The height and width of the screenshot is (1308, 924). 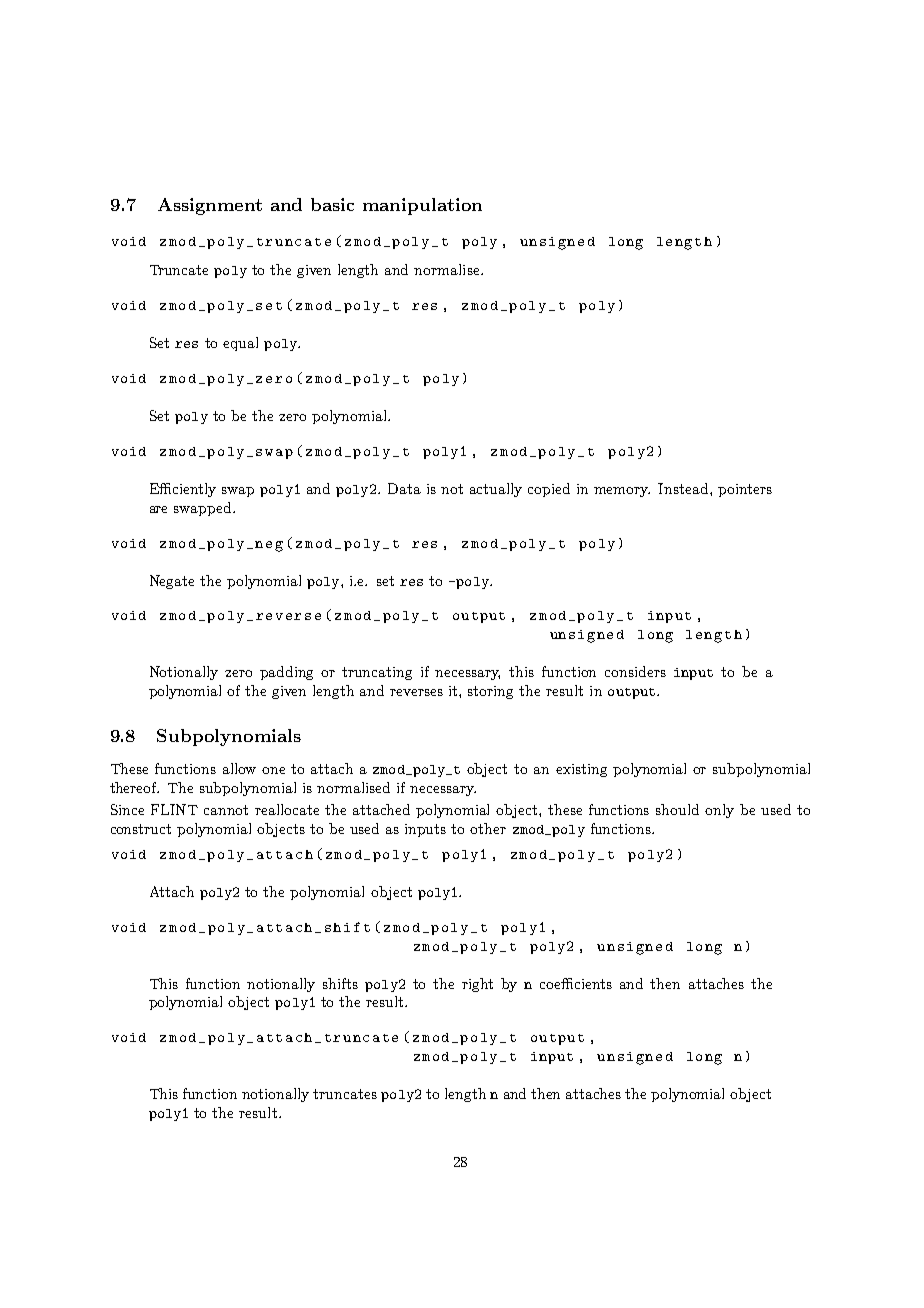 I want to click on Instead, so click(x=684, y=488).
